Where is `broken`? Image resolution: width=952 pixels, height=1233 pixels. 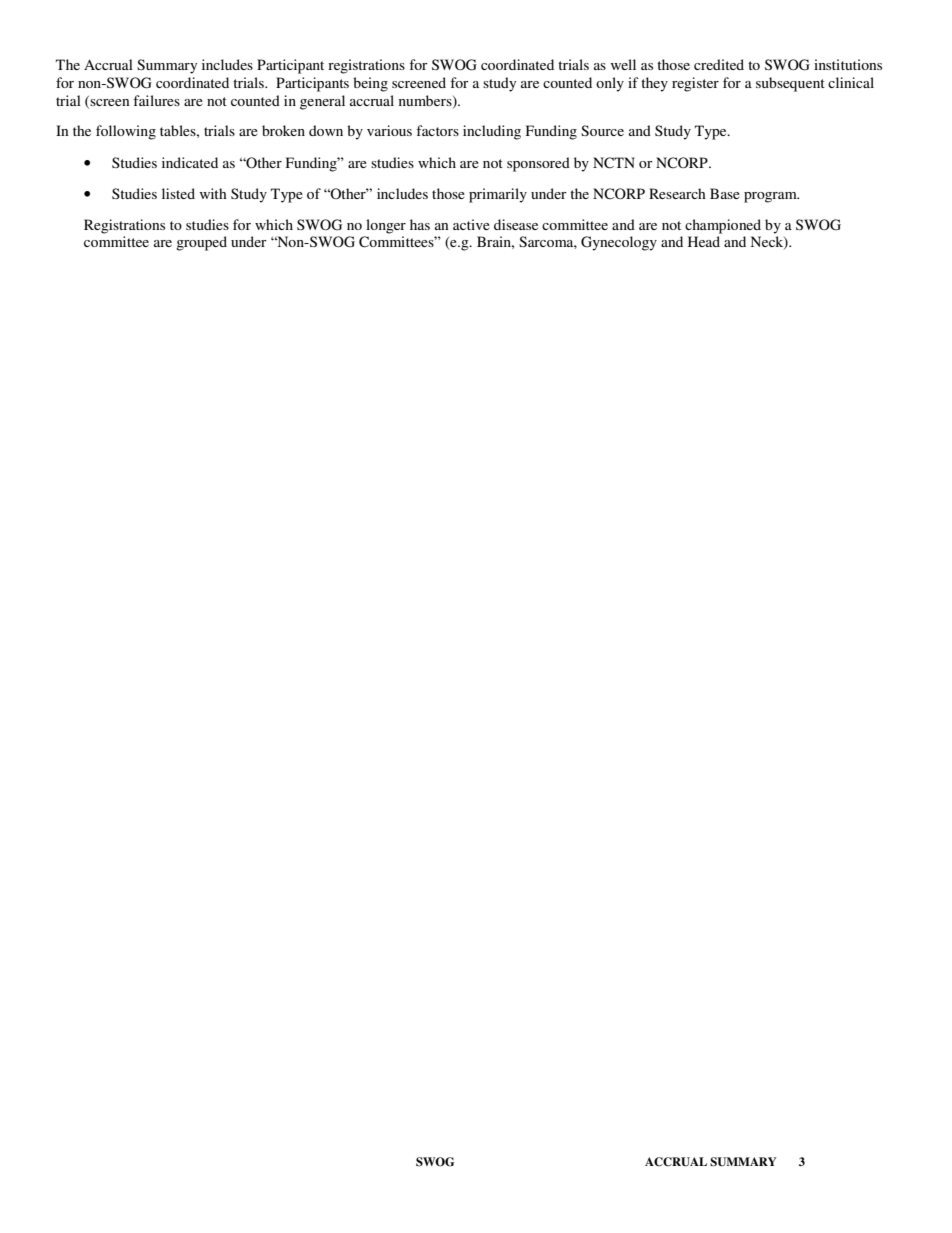 broken is located at coordinates (283, 130).
